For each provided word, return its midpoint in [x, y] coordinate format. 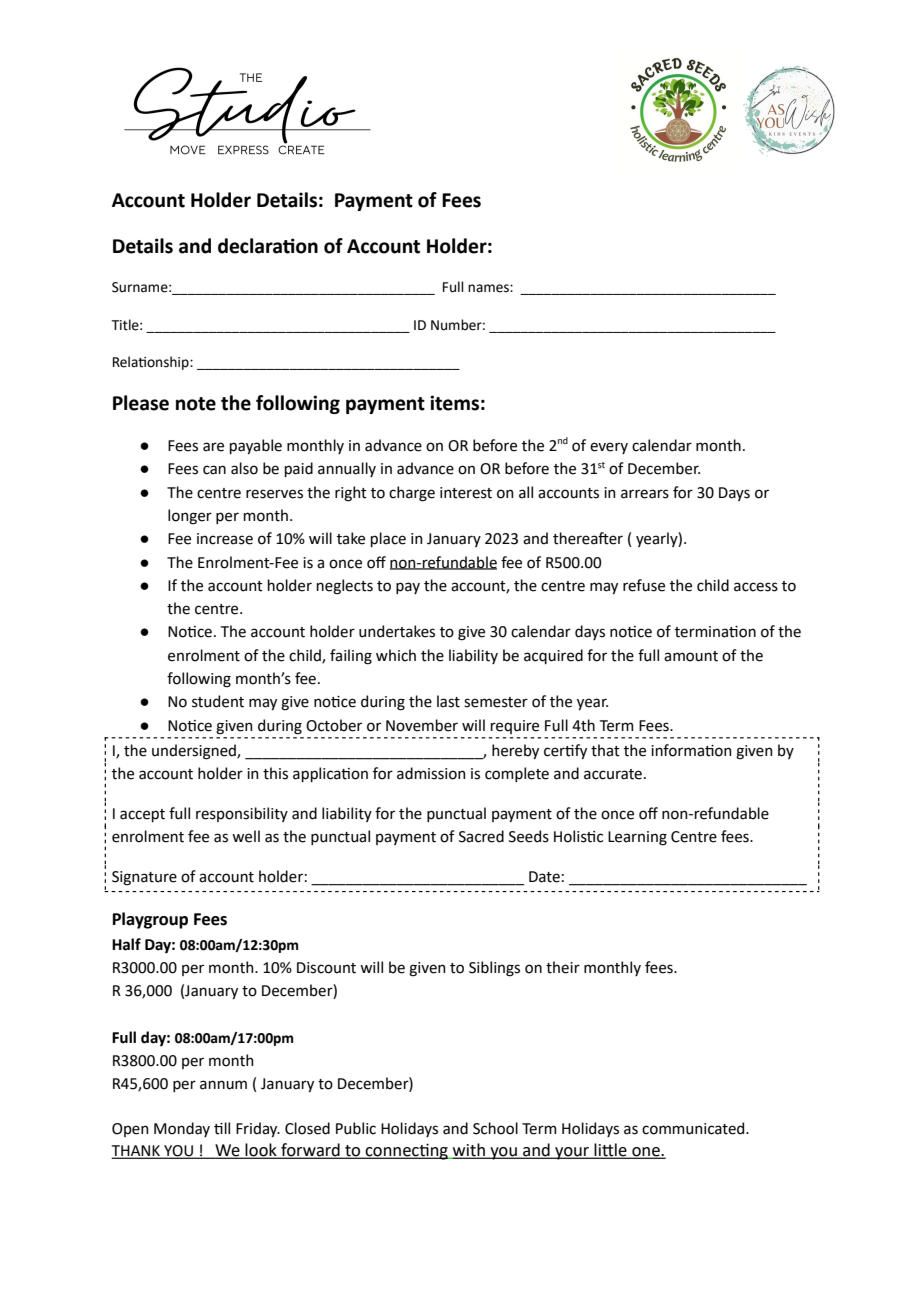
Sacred [481, 836]
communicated [694, 1128]
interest [466, 493]
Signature [144, 878]
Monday [182, 1129]
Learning [637, 838]
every [609, 448]
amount [691, 656]
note [196, 404]
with [469, 1151]
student [218, 701]
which [396, 655]
